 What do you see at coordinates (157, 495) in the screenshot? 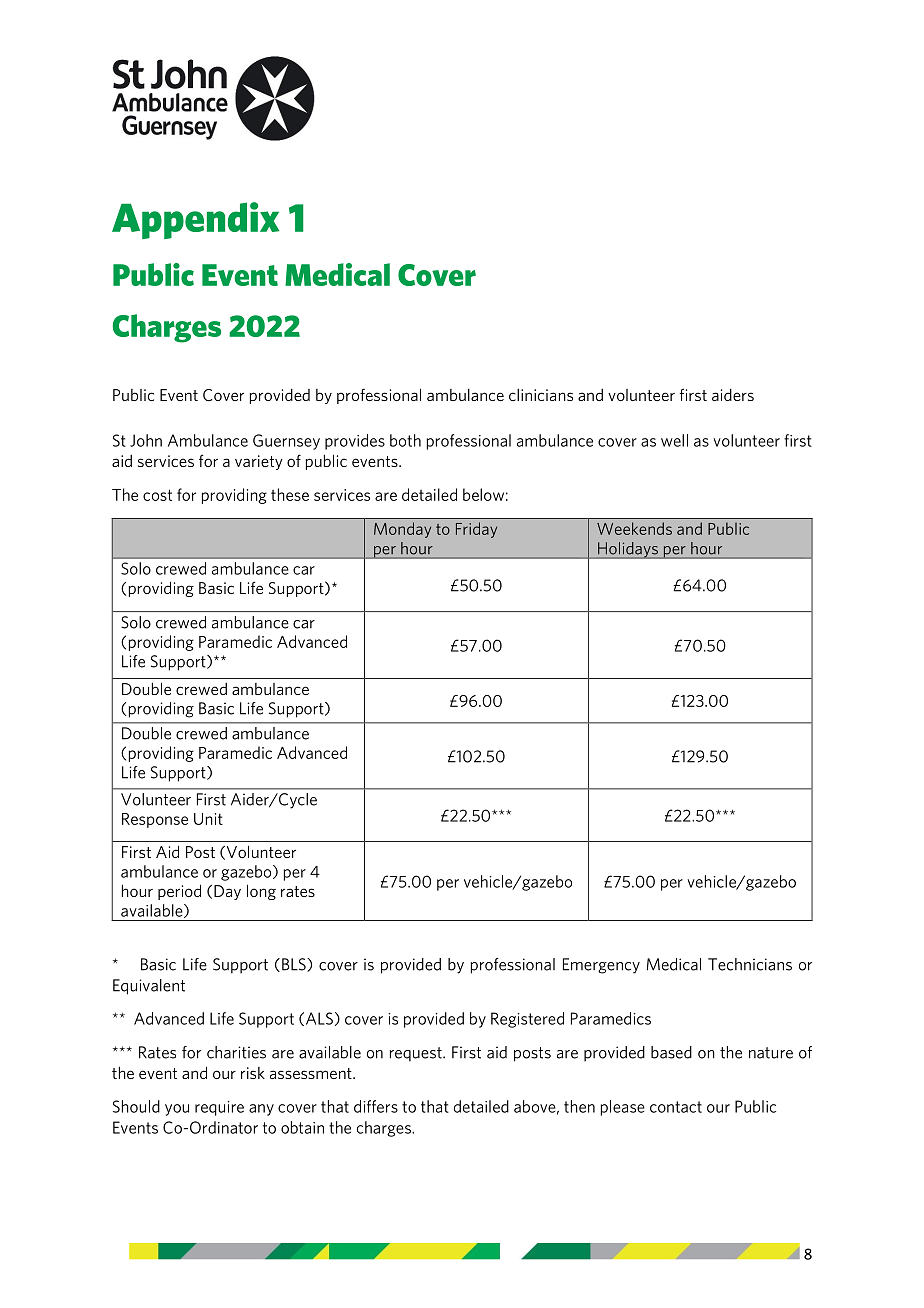
I see `cost` at bounding box center [157, 495].
